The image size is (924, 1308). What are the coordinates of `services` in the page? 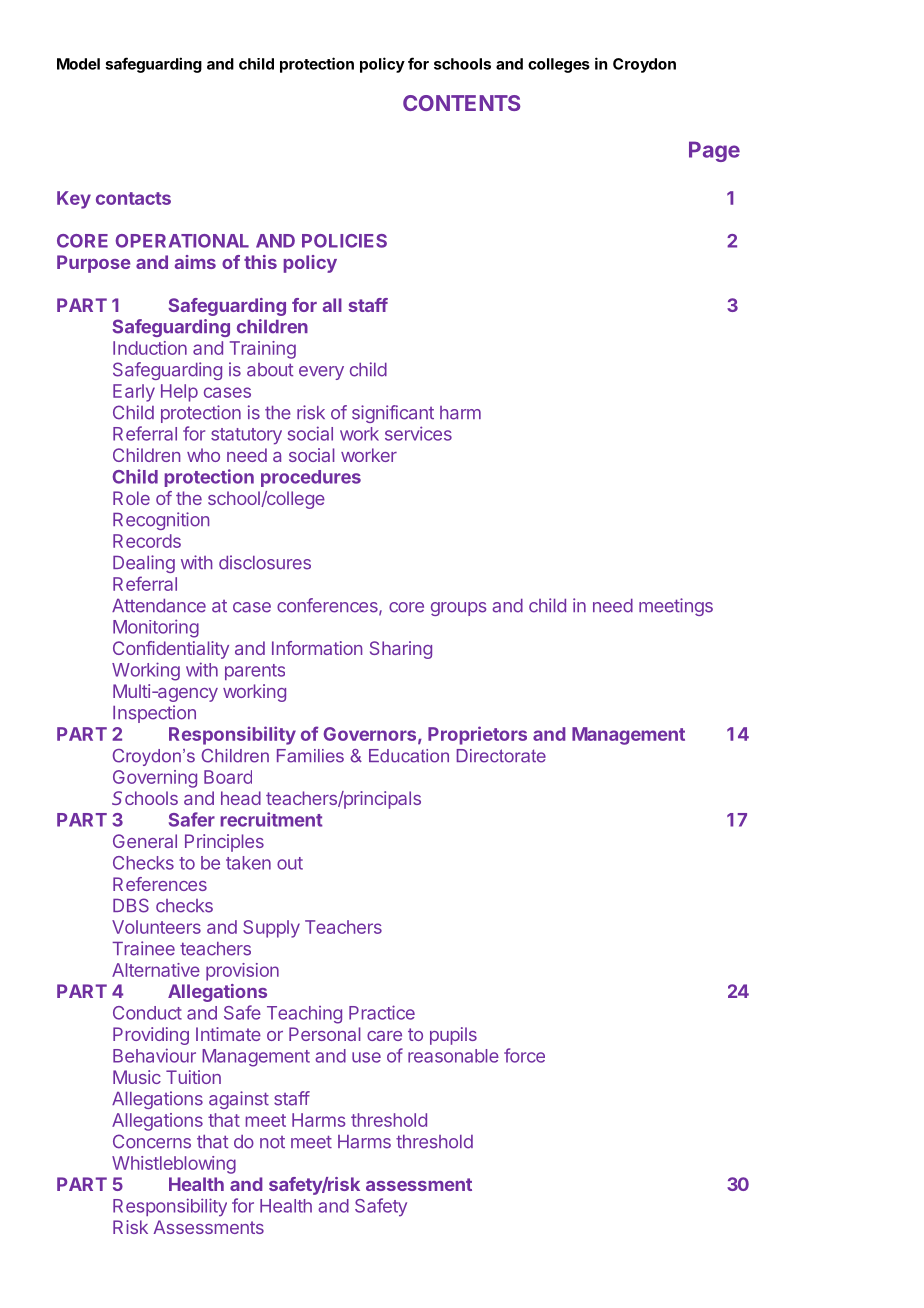 It's located at (418, 433).
